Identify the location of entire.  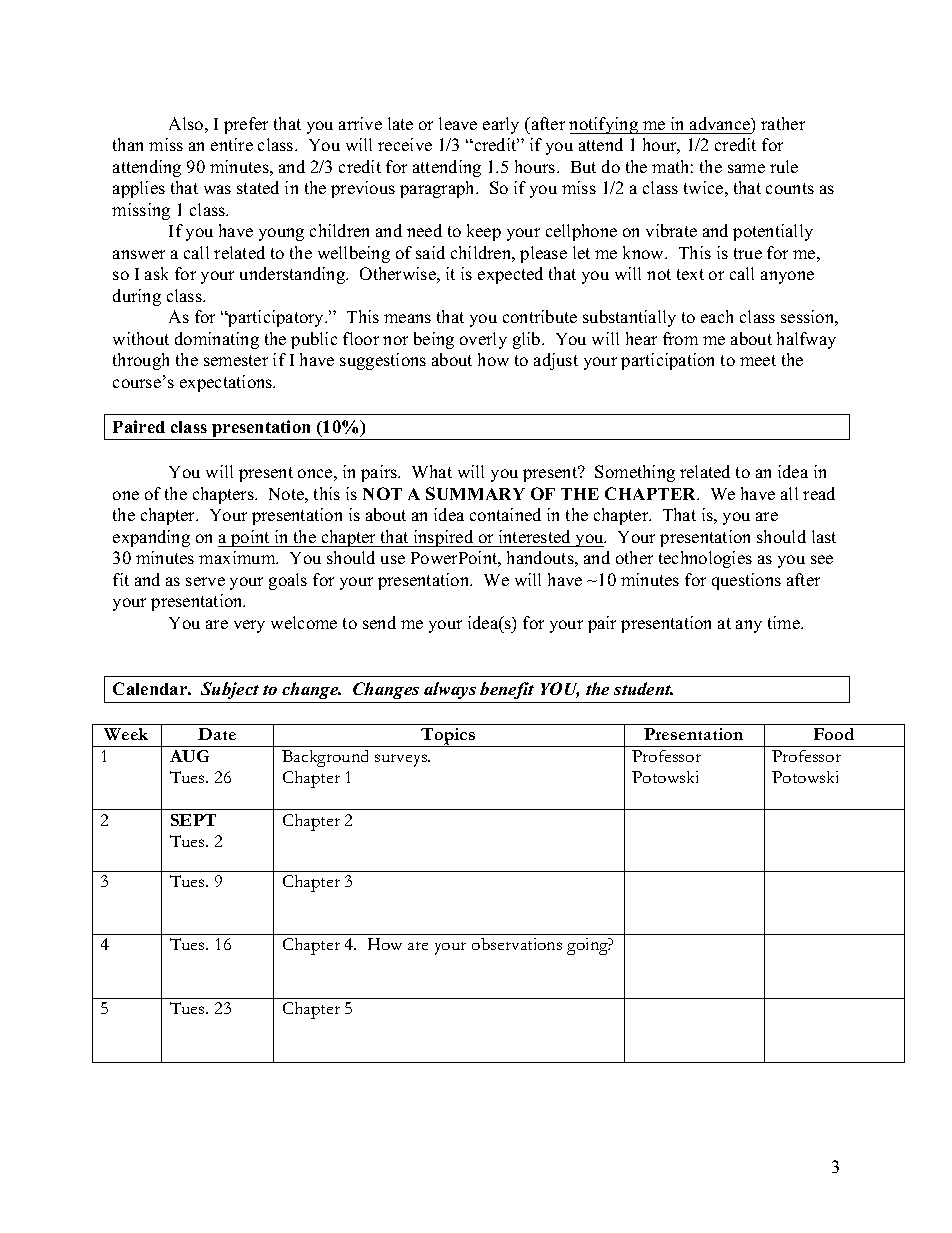
(232, 144).
